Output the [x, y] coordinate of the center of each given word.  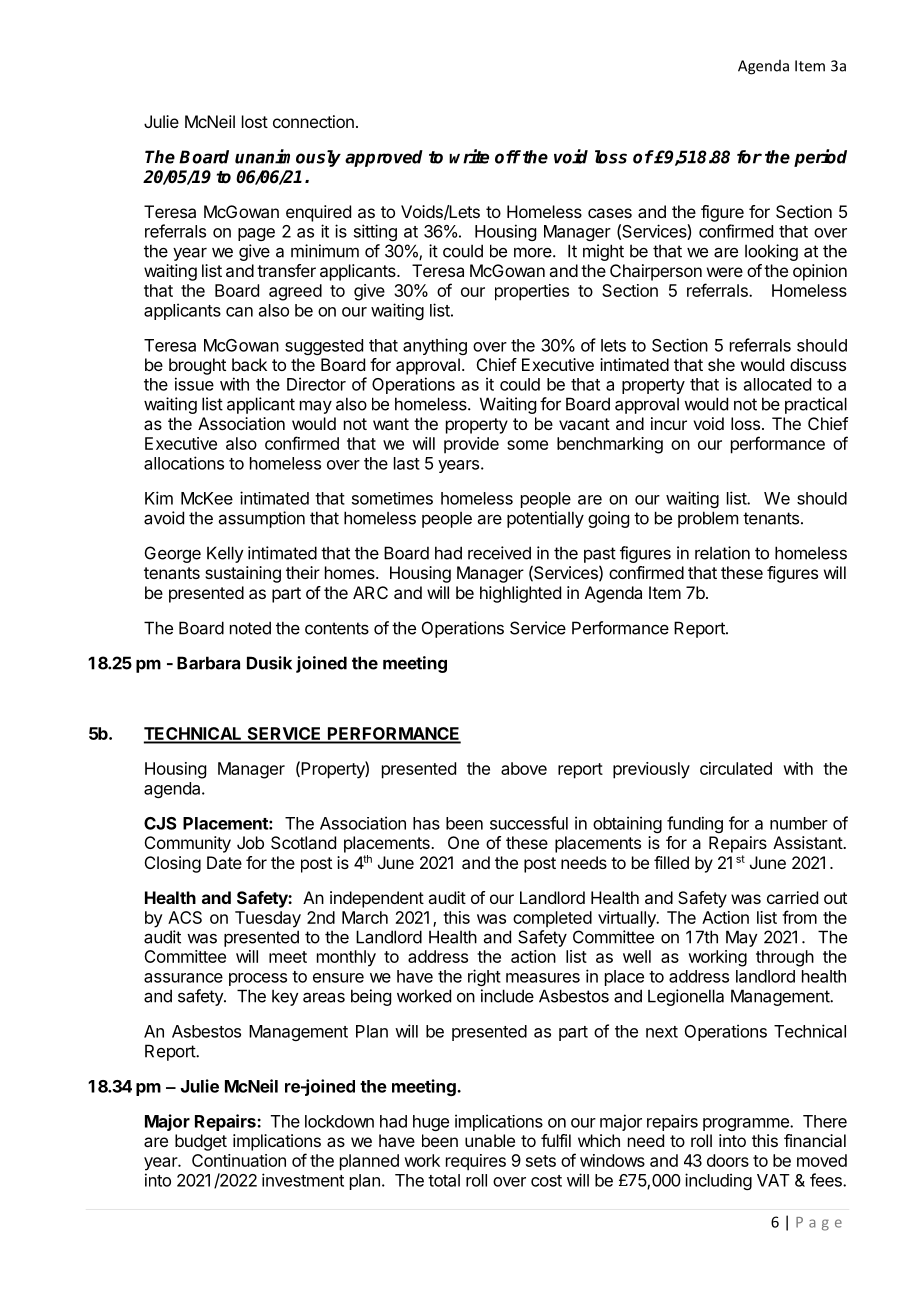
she [721, 364]
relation [722, 553]
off [508, 157]
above [524, 768]
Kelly [225, 554]
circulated [736, 768]
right [484, 977]
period [820, 158]
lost [255, 121]
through [785, 958]
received [499, 553]
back [249, 364]
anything [435, 346]
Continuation [239, 1160]
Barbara [208, 663]
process [258, 979]
